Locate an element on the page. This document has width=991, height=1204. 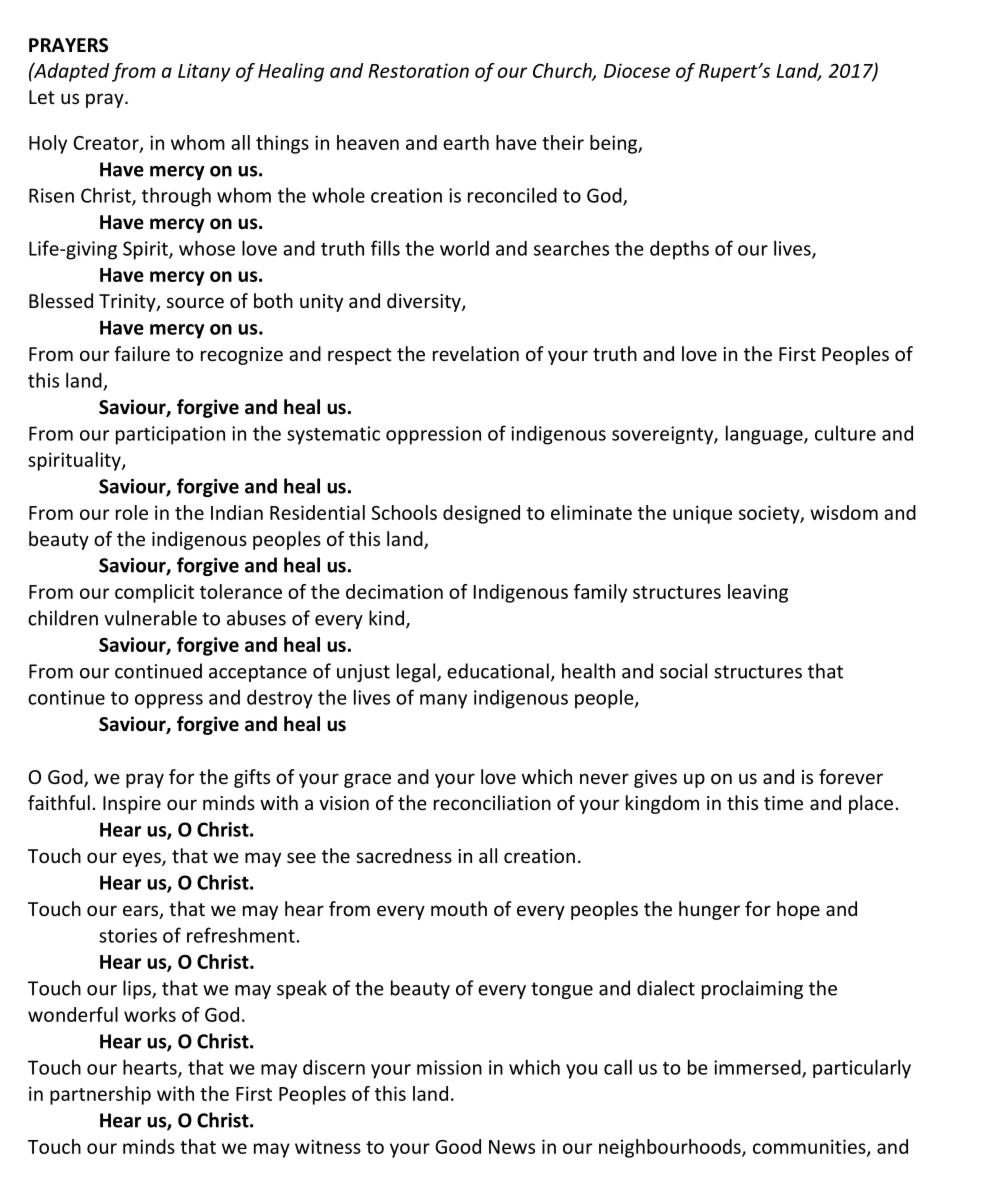
Inspire is located at coordinates (132, 805).
